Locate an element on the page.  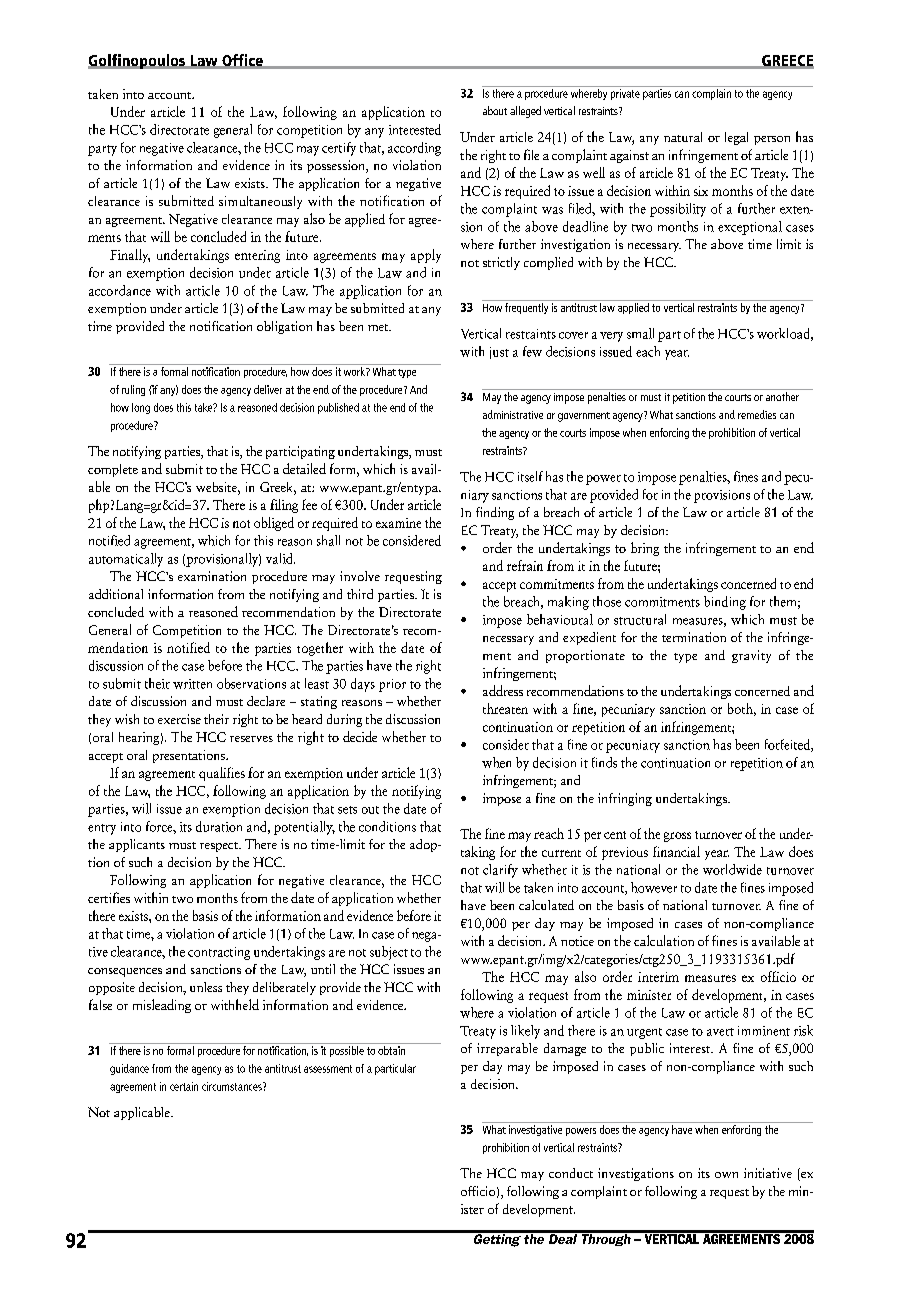
legal is located at coordinates (736, 138).
